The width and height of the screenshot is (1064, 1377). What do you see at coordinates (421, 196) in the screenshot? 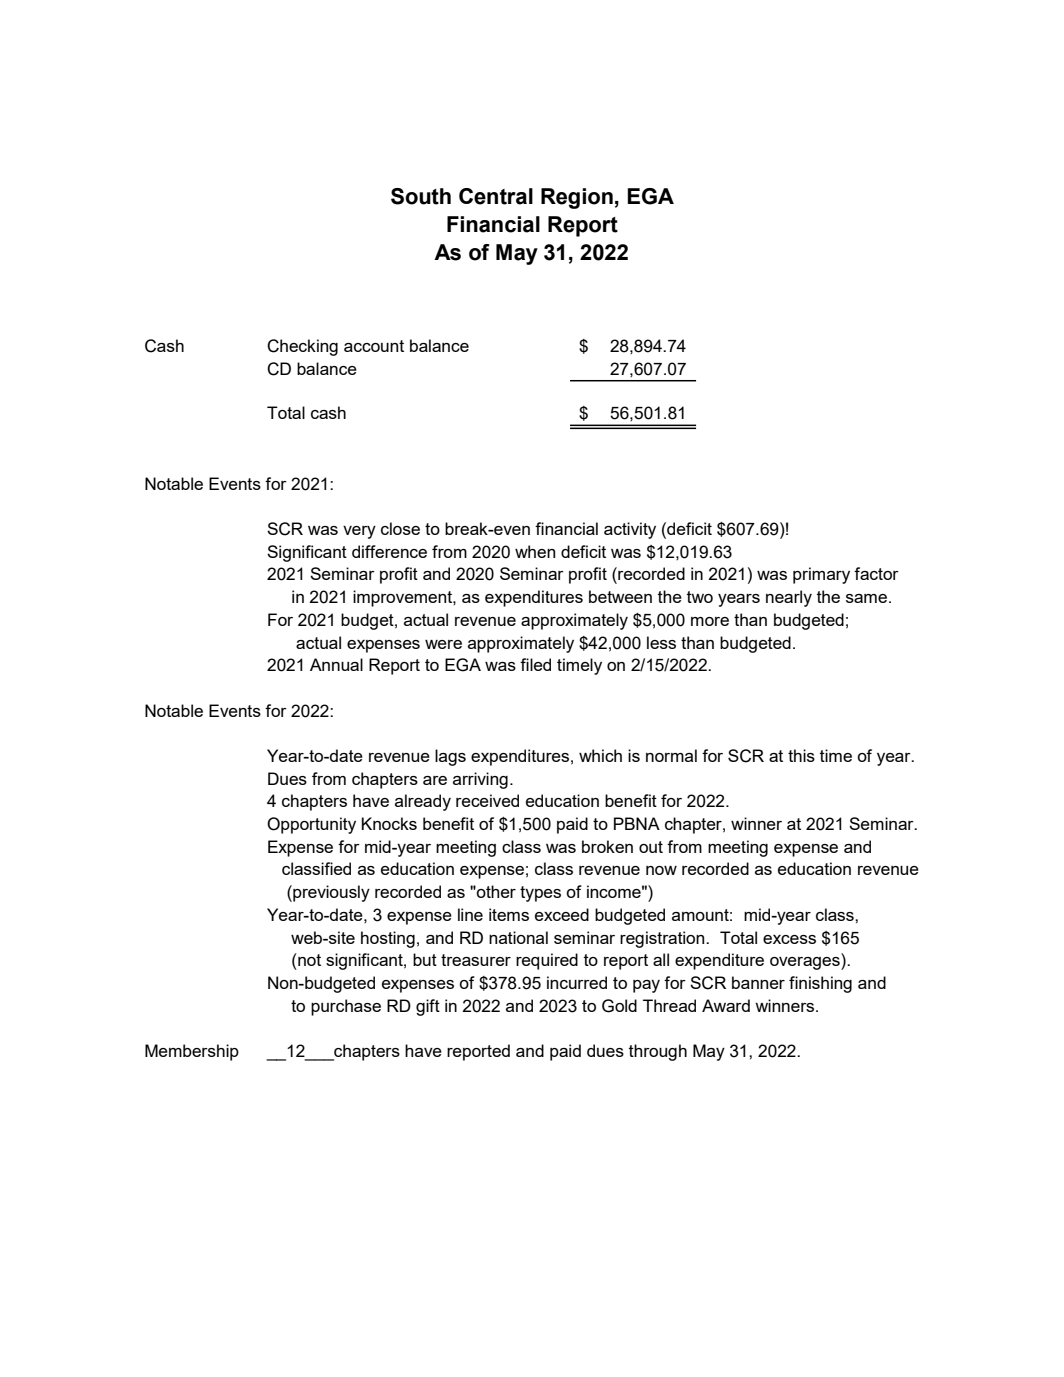
I see `South` at bounding box center [421, 196].
